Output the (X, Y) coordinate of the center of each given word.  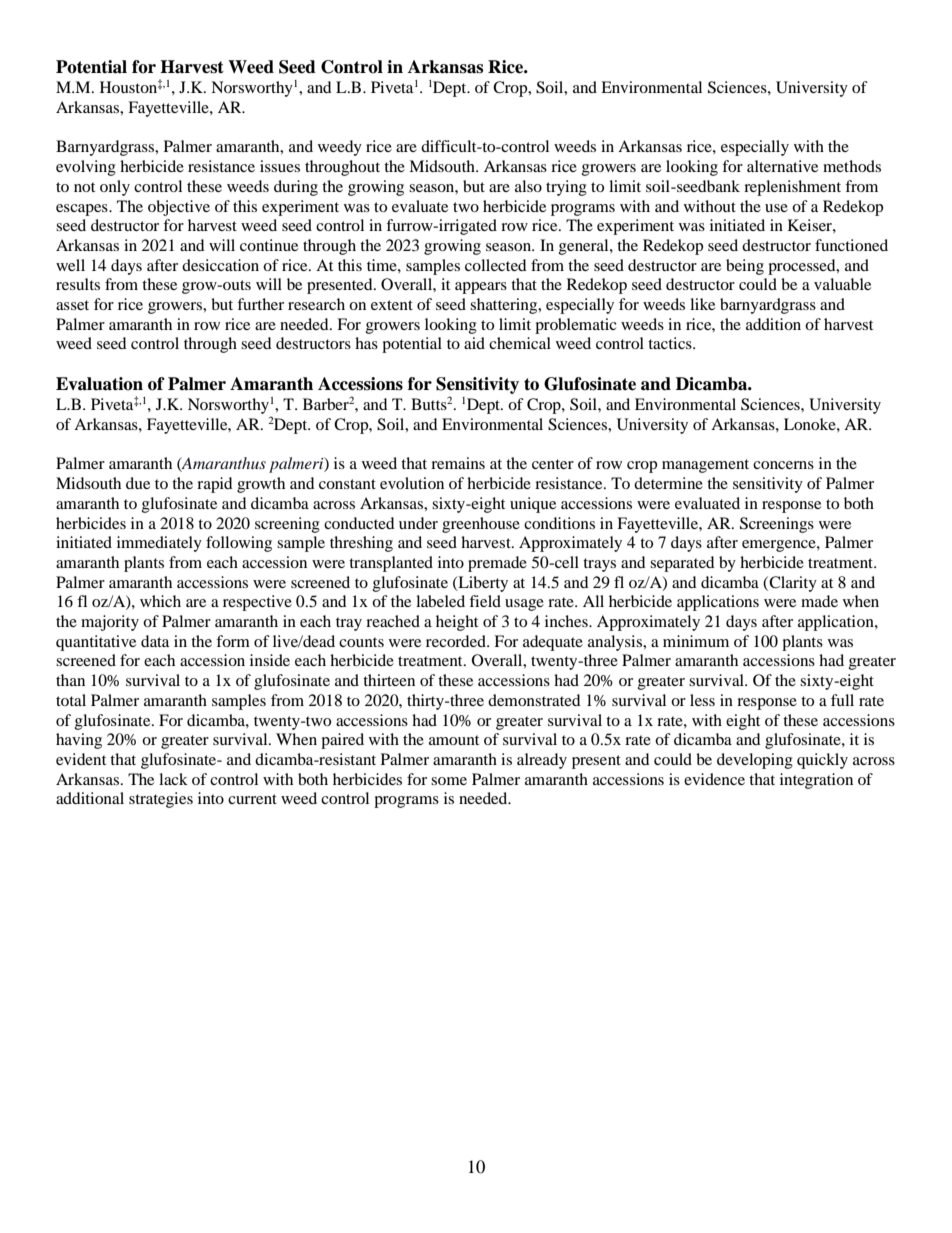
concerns (783, 465)
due (138, 483)
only (115, 188)
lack (173, 779)
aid (474, 343)
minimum (696, 641)
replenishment (792, 188)
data (155, 641)
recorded (457, 641)
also (528, 186)
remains (458, 463)
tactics (671, 343)
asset (72, 305)
